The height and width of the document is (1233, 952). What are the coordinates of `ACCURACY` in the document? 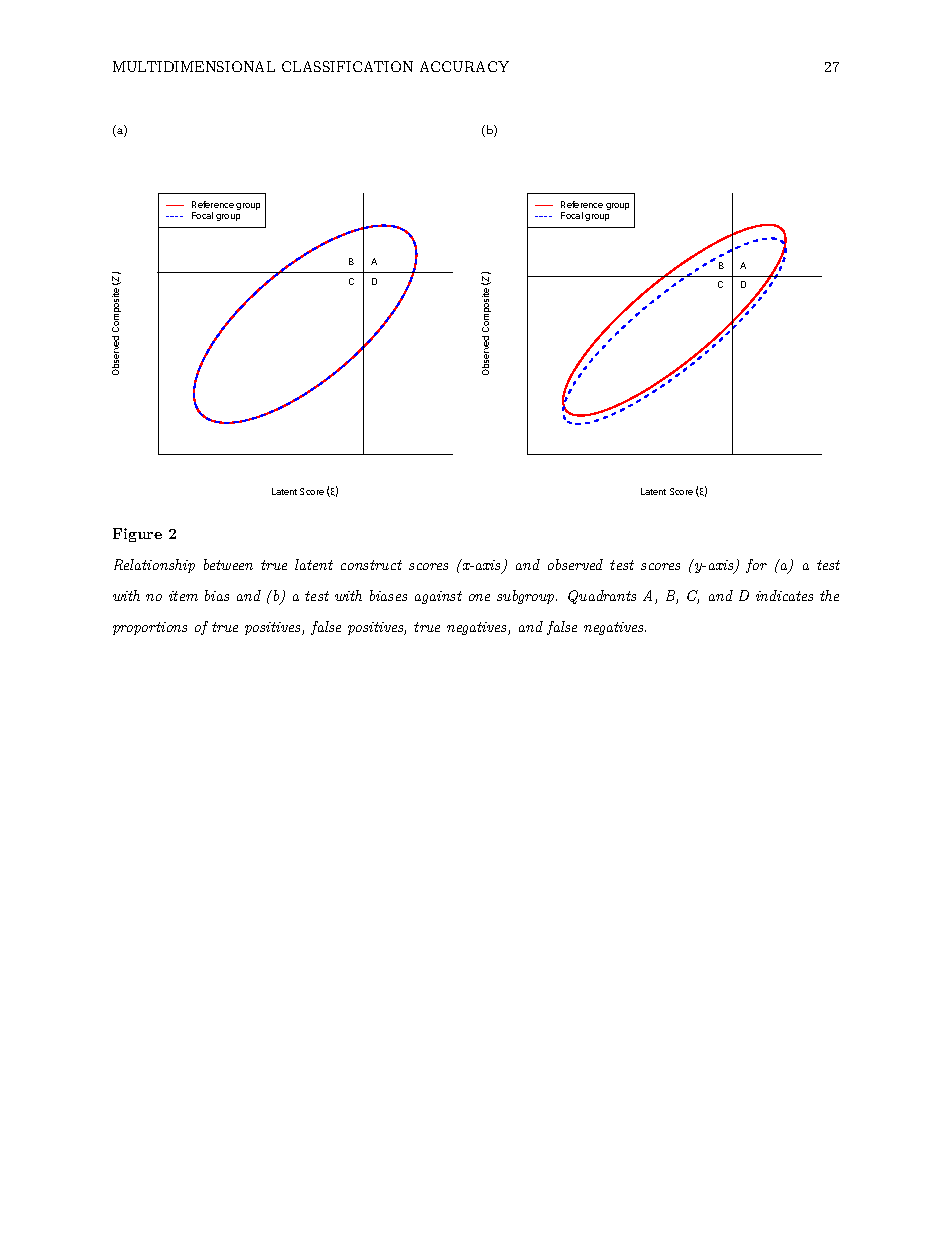 It's located at (464, 66).
